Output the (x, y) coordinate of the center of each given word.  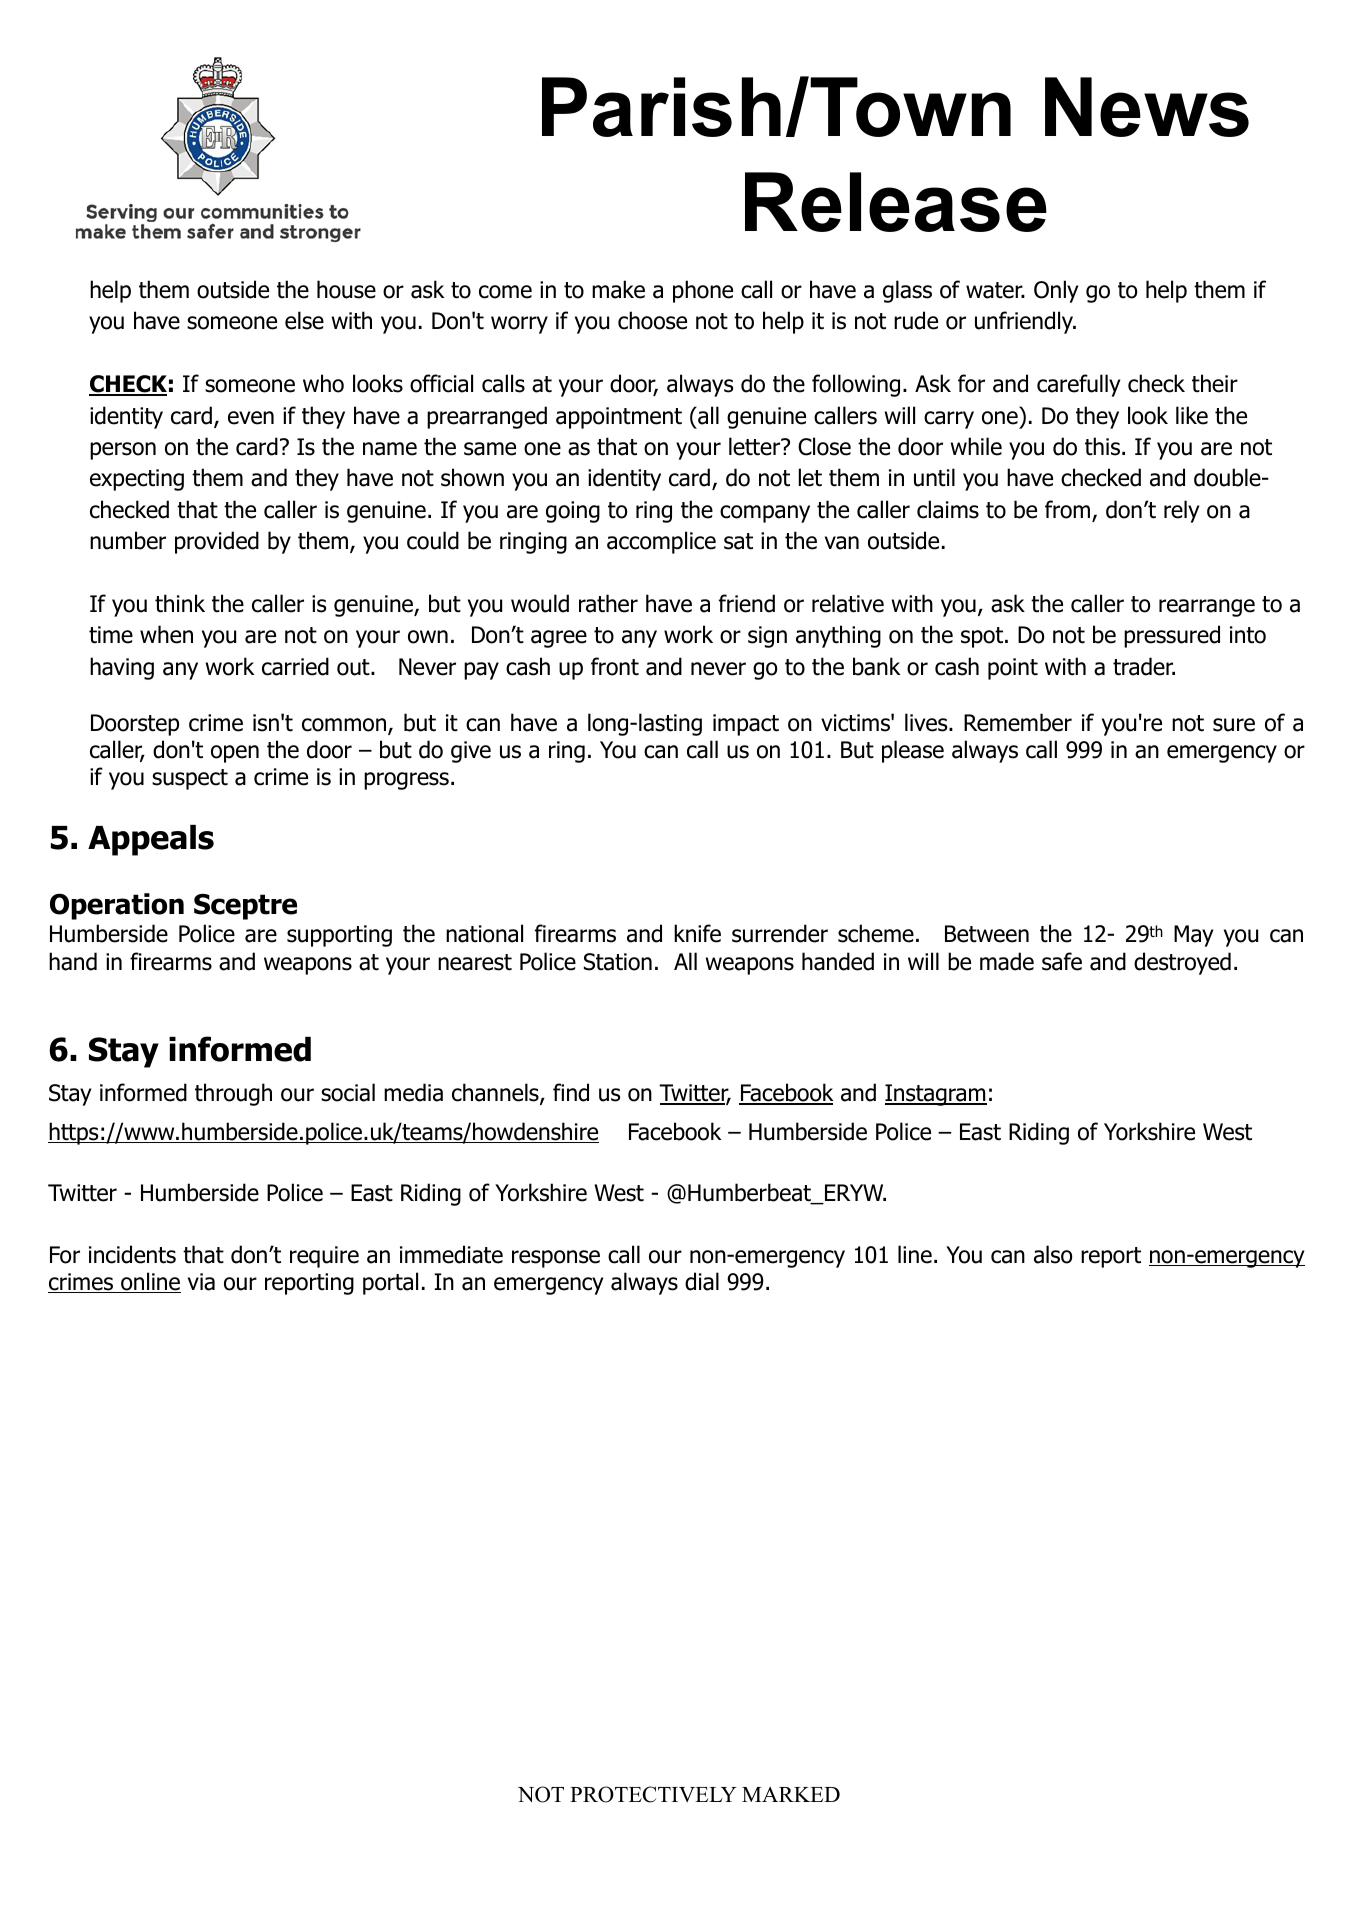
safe (1062, 961)
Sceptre (245, 907)
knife (697, 933)
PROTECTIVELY (653, 1794)
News (1147, 107)
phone (703, 291)
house (346, 289)
